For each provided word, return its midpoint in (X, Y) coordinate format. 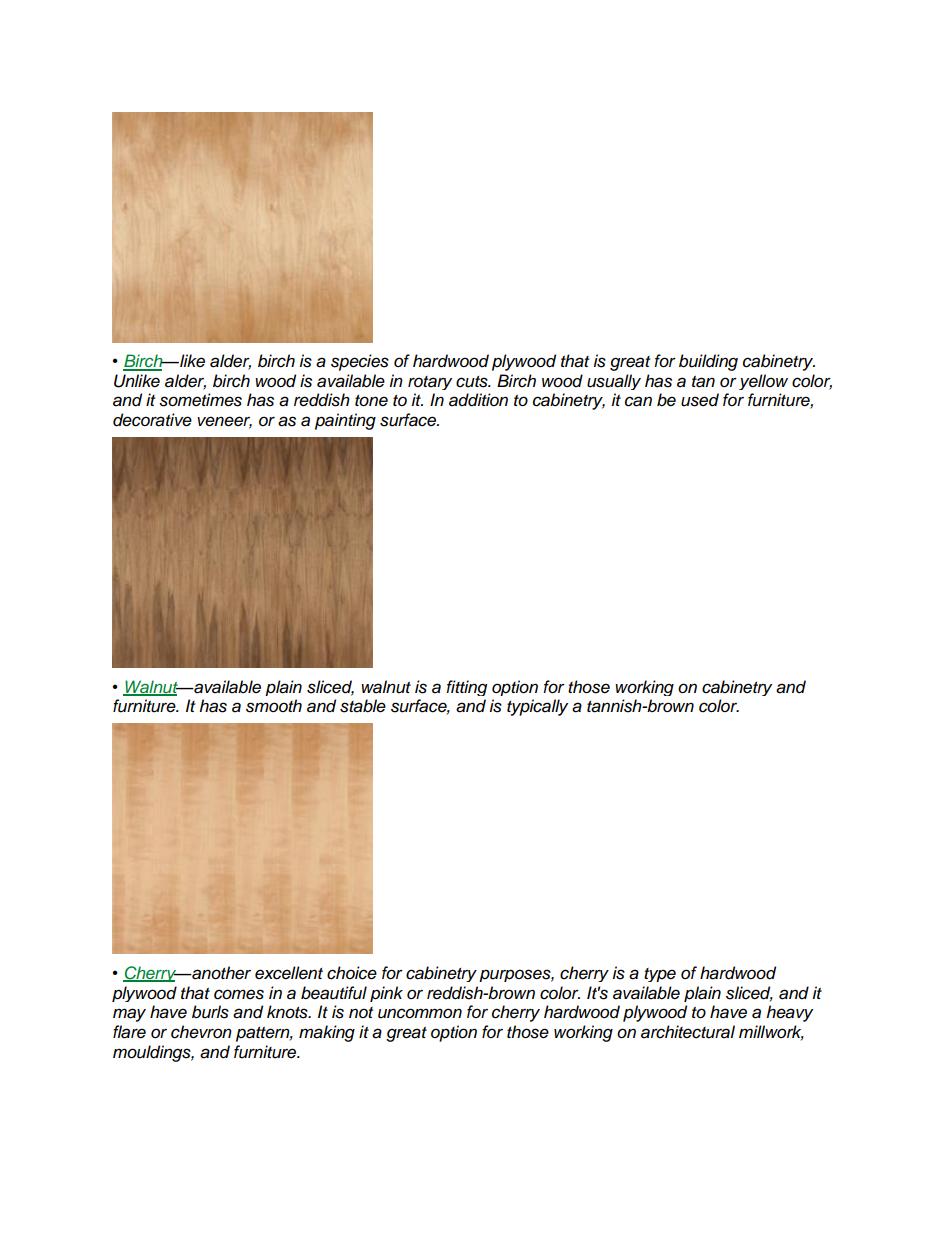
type (660, 975)
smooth (274, 706)
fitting (466, 688)
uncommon (420, 1013)
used (700, 400)
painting (345, 421)
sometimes (200, 400)
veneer (224, 422)
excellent (289, 973)
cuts (473, 382)
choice (352, 973)
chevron (201, 1032)
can (638, 401)
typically (537, 707)
